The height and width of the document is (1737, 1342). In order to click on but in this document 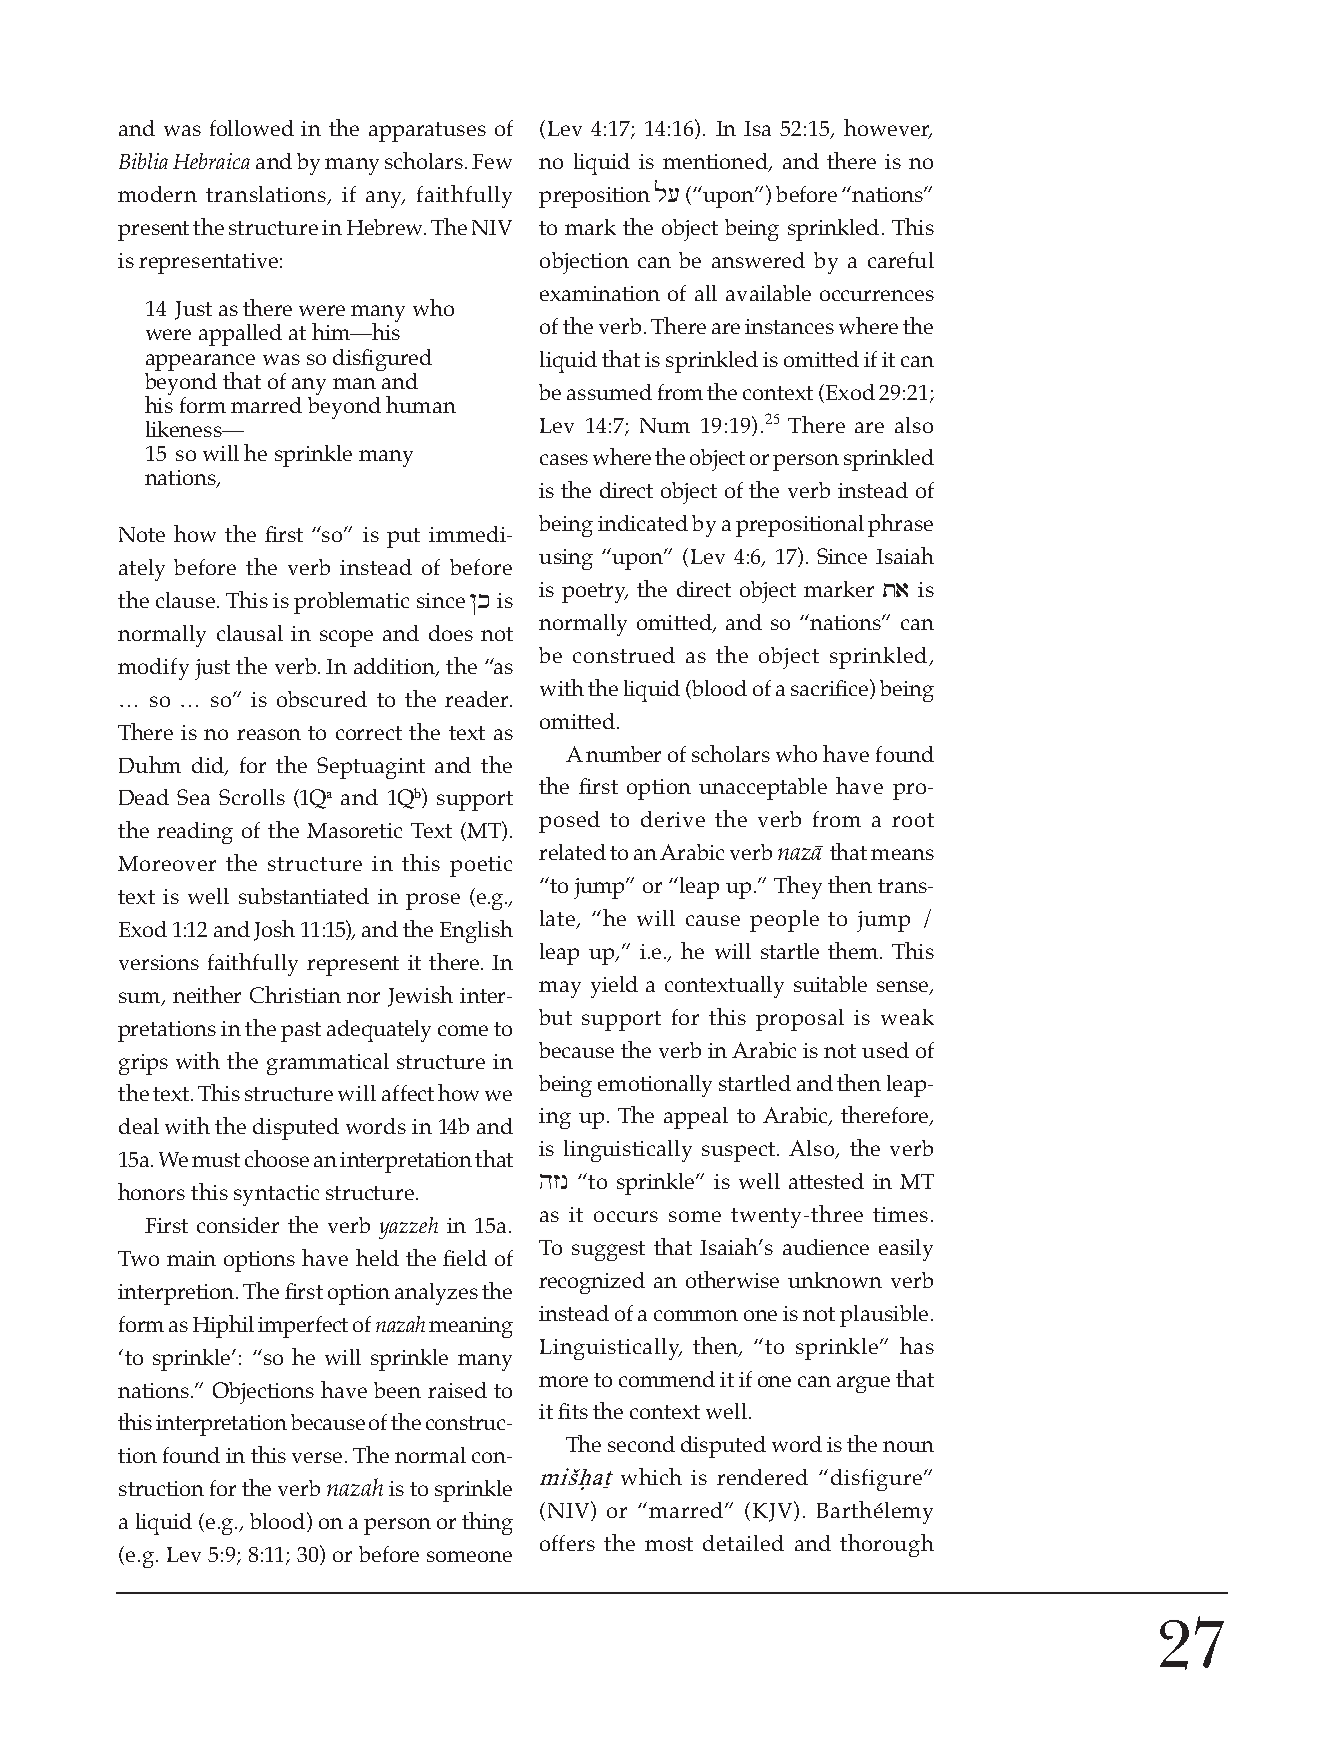, I will do `click(555, 1017)`.
